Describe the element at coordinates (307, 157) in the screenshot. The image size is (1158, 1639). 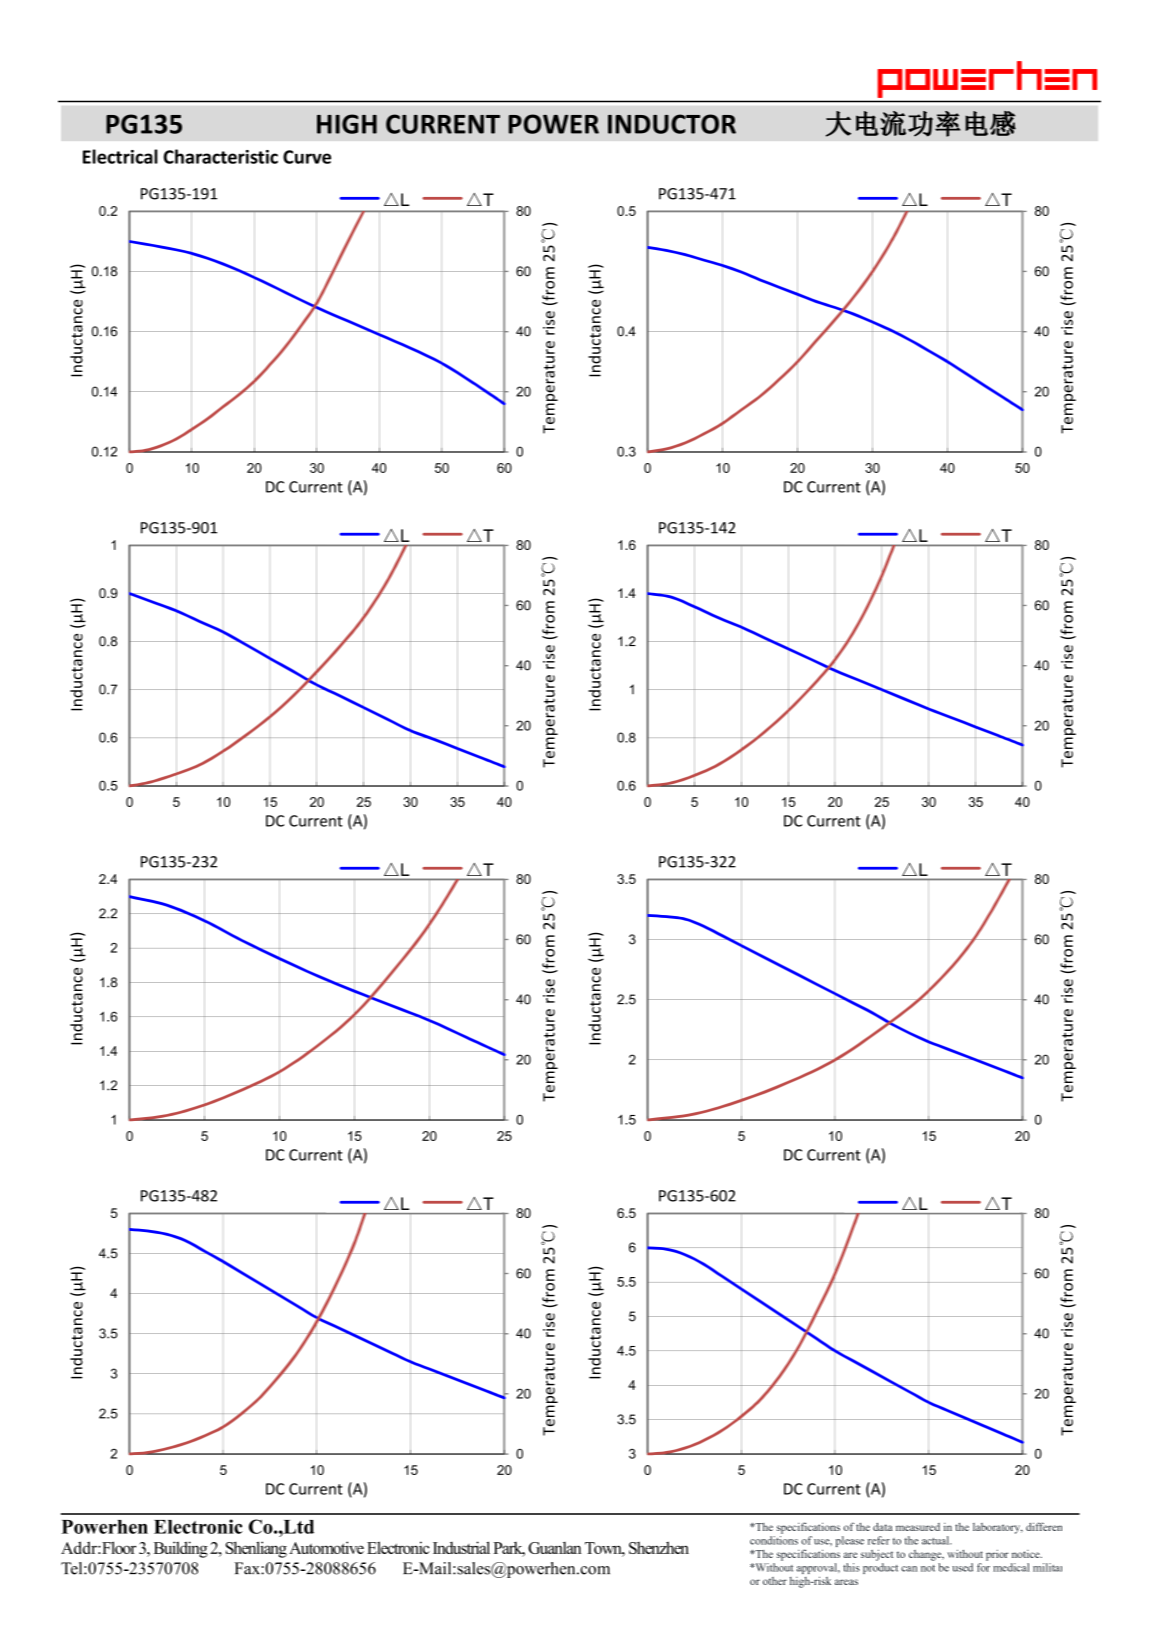
I see `Curve` at that location.
